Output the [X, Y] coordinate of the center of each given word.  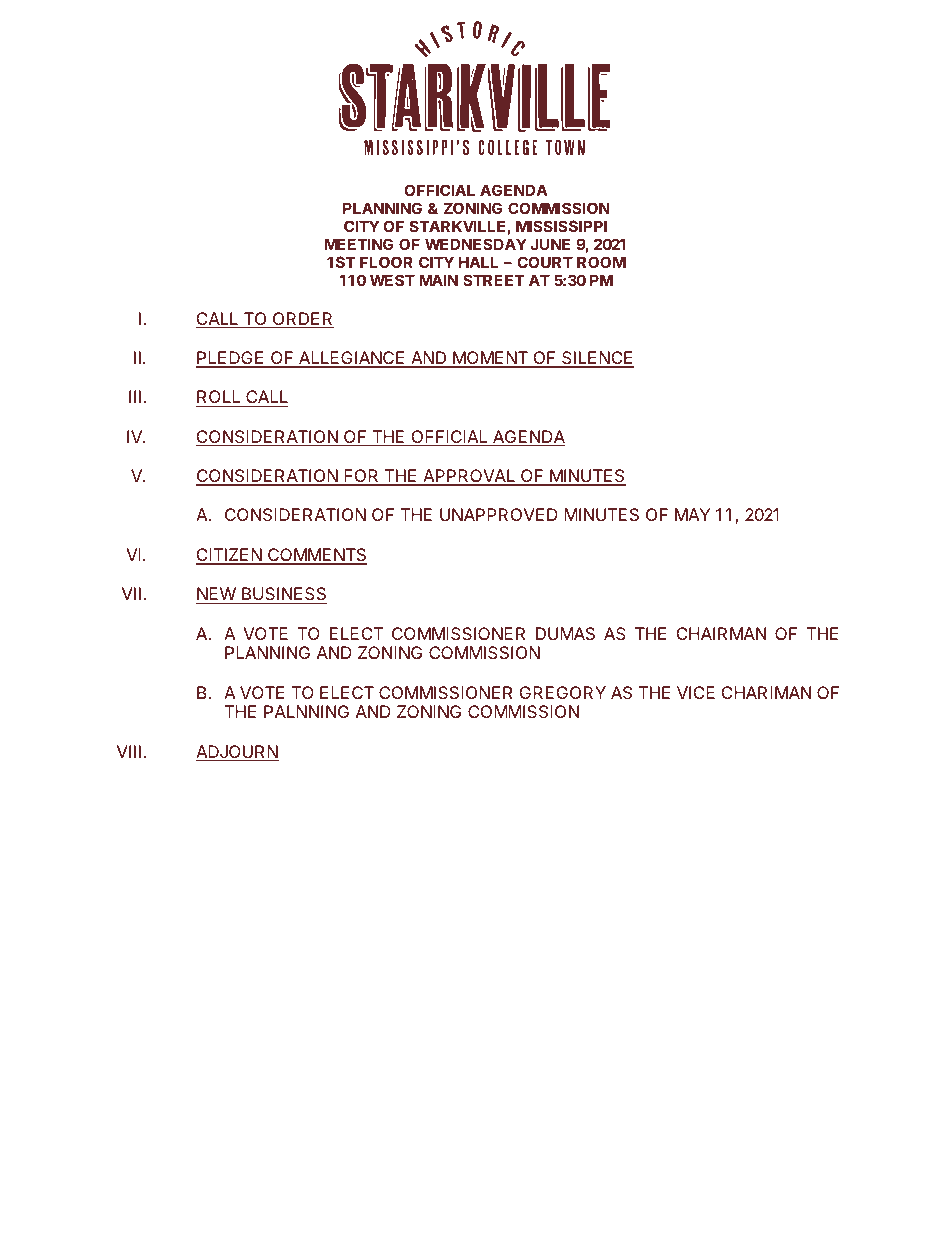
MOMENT [490, 359]
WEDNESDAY [476, 244]
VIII [129, 751]
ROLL [219, 398]
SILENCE [597, 359]
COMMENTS [316, 556]
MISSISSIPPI [561, 226]
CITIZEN [230, 556]
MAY [692, 514]
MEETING [358, 244]
